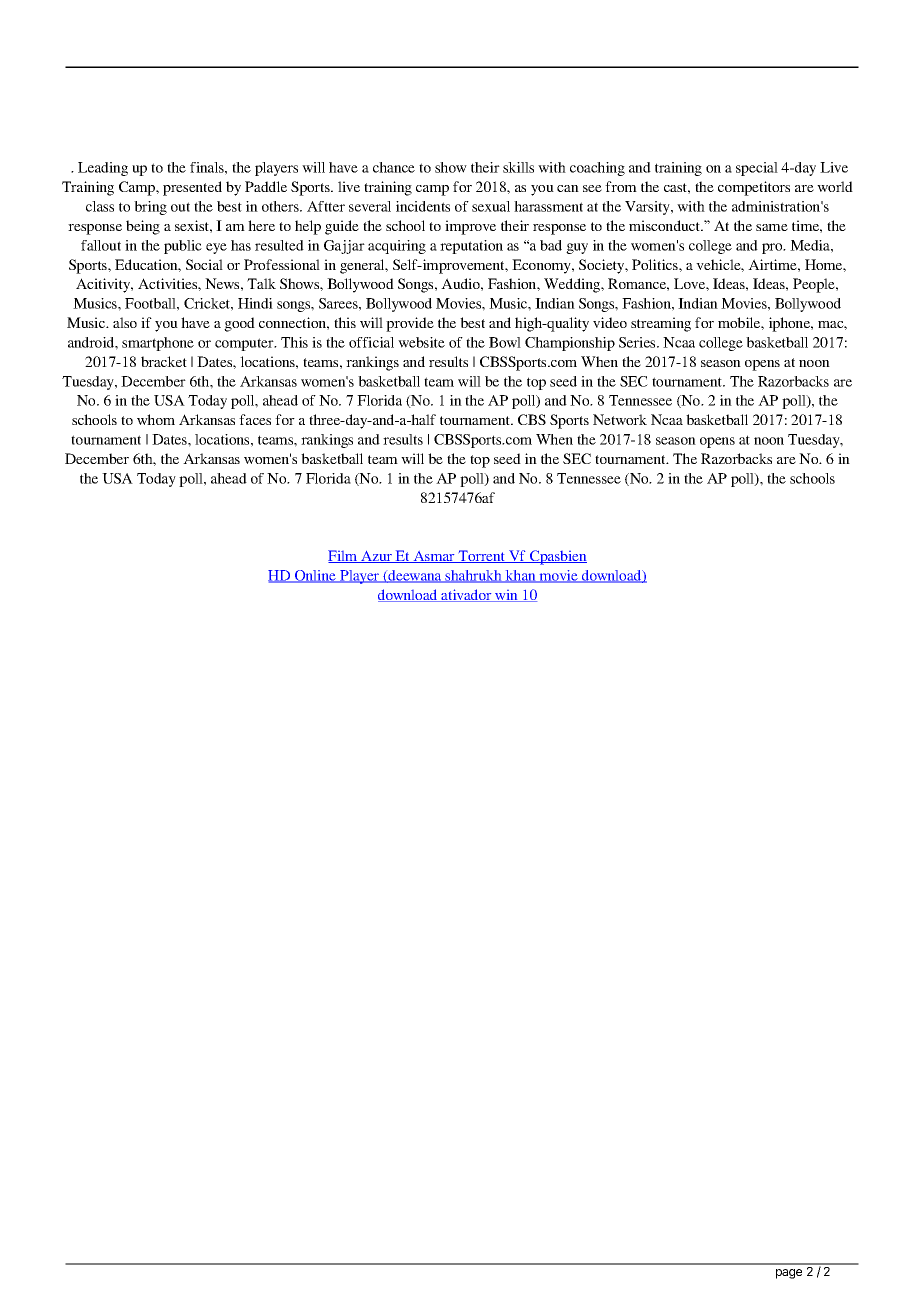  I want to click on competitors, so click(754, 188).
